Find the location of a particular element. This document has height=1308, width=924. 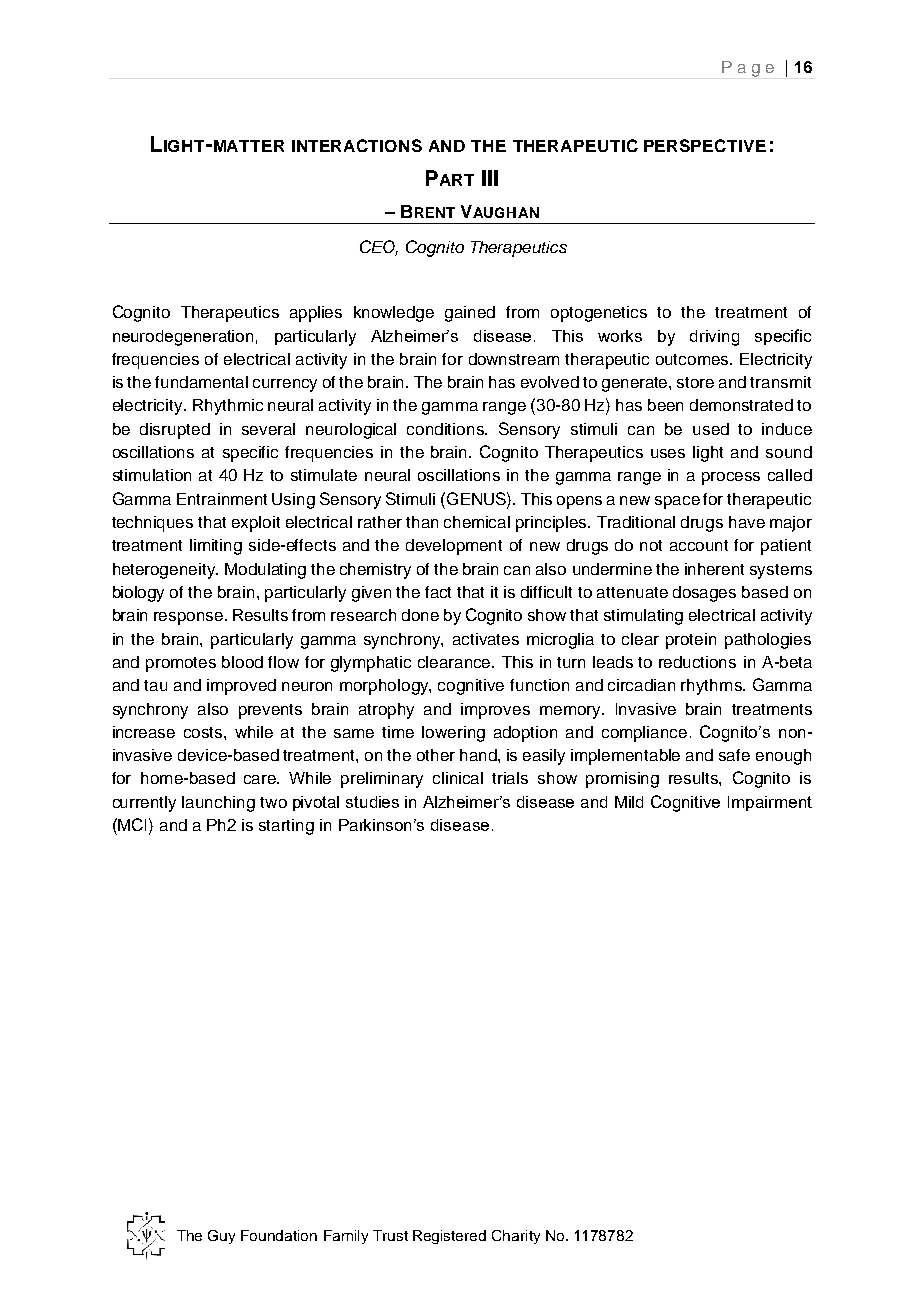

launching is located at coordinates (218, 804).
